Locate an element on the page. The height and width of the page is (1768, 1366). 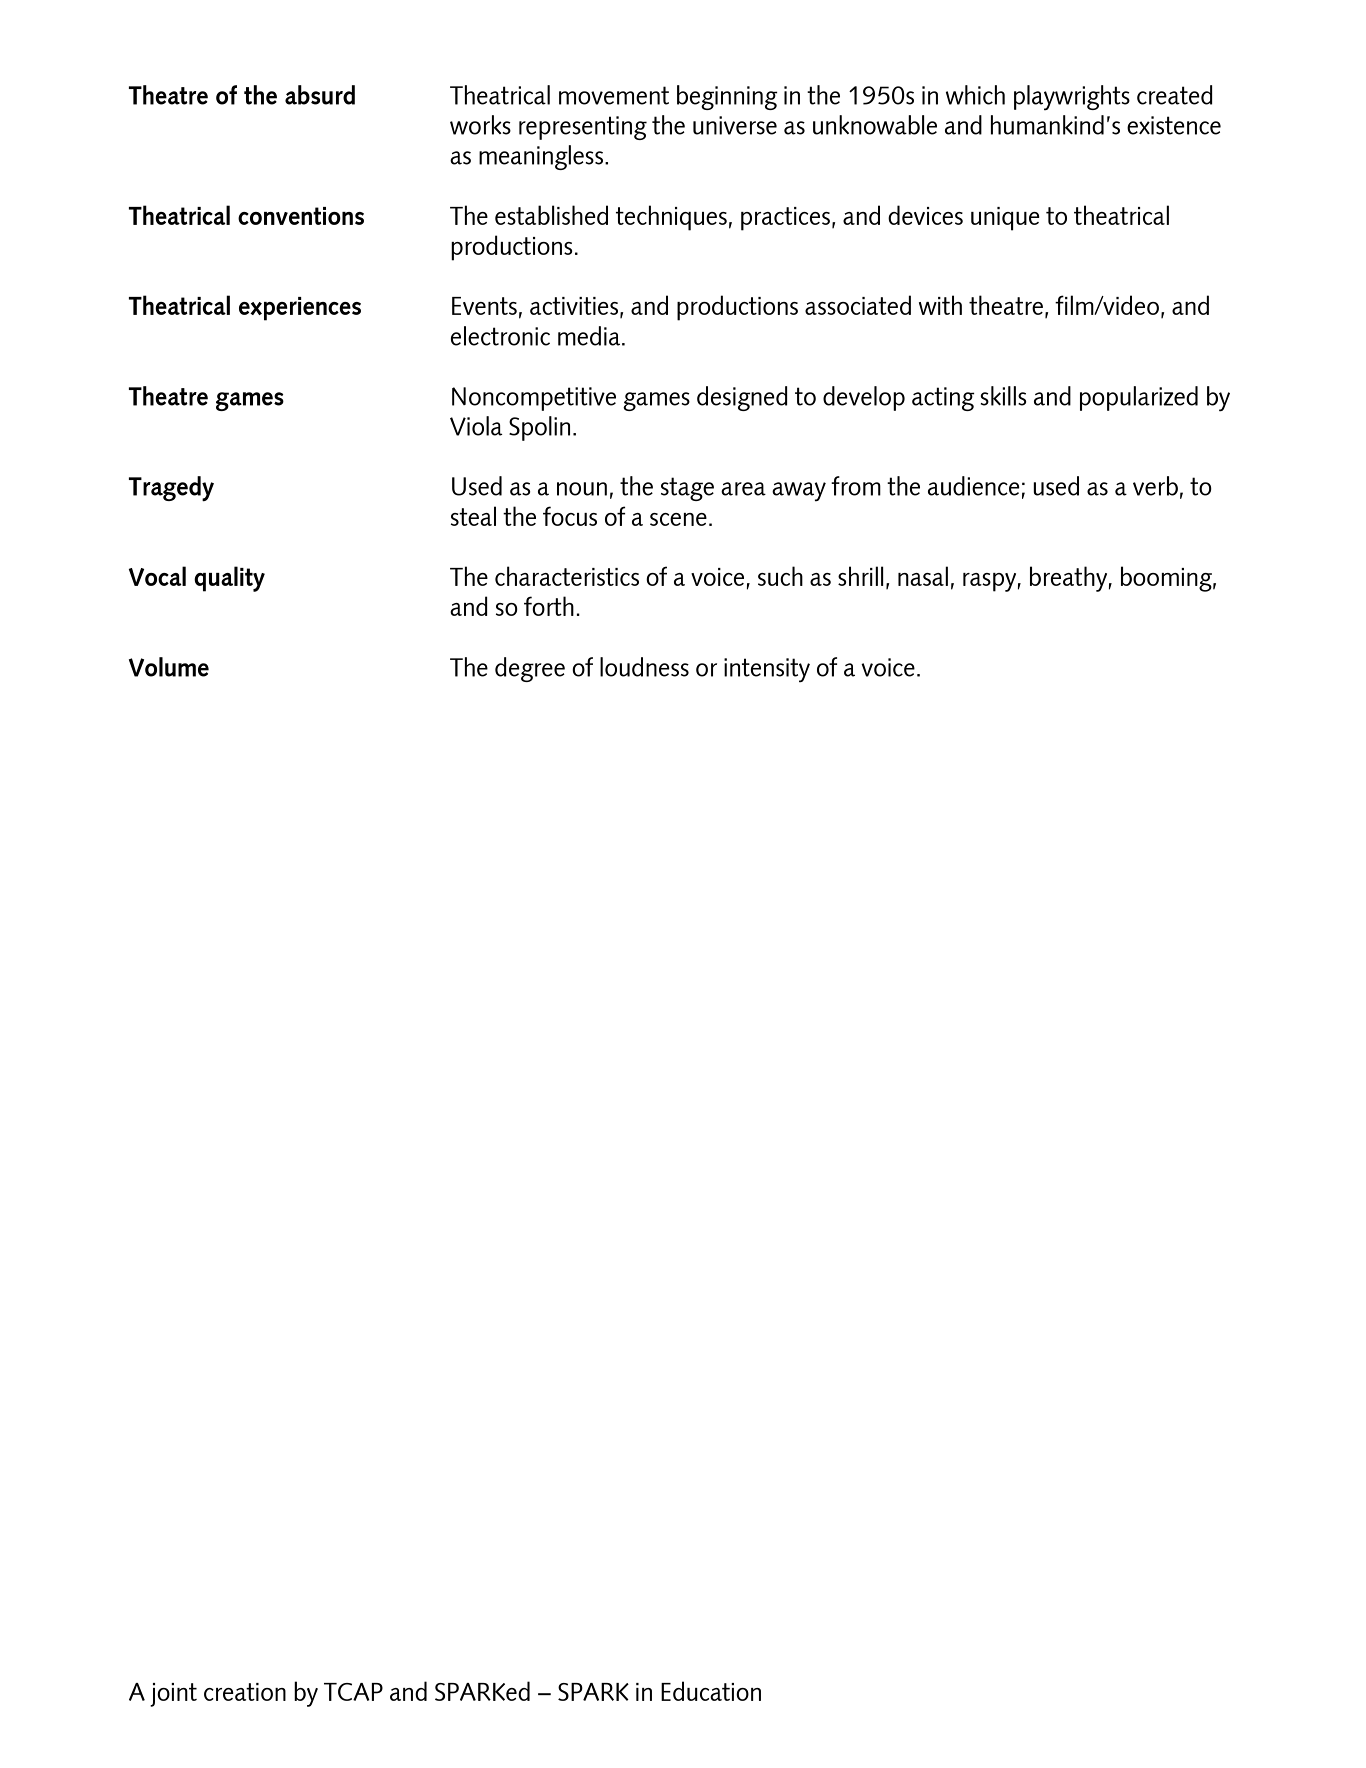
creation is located at coordinates (245, 1692).
